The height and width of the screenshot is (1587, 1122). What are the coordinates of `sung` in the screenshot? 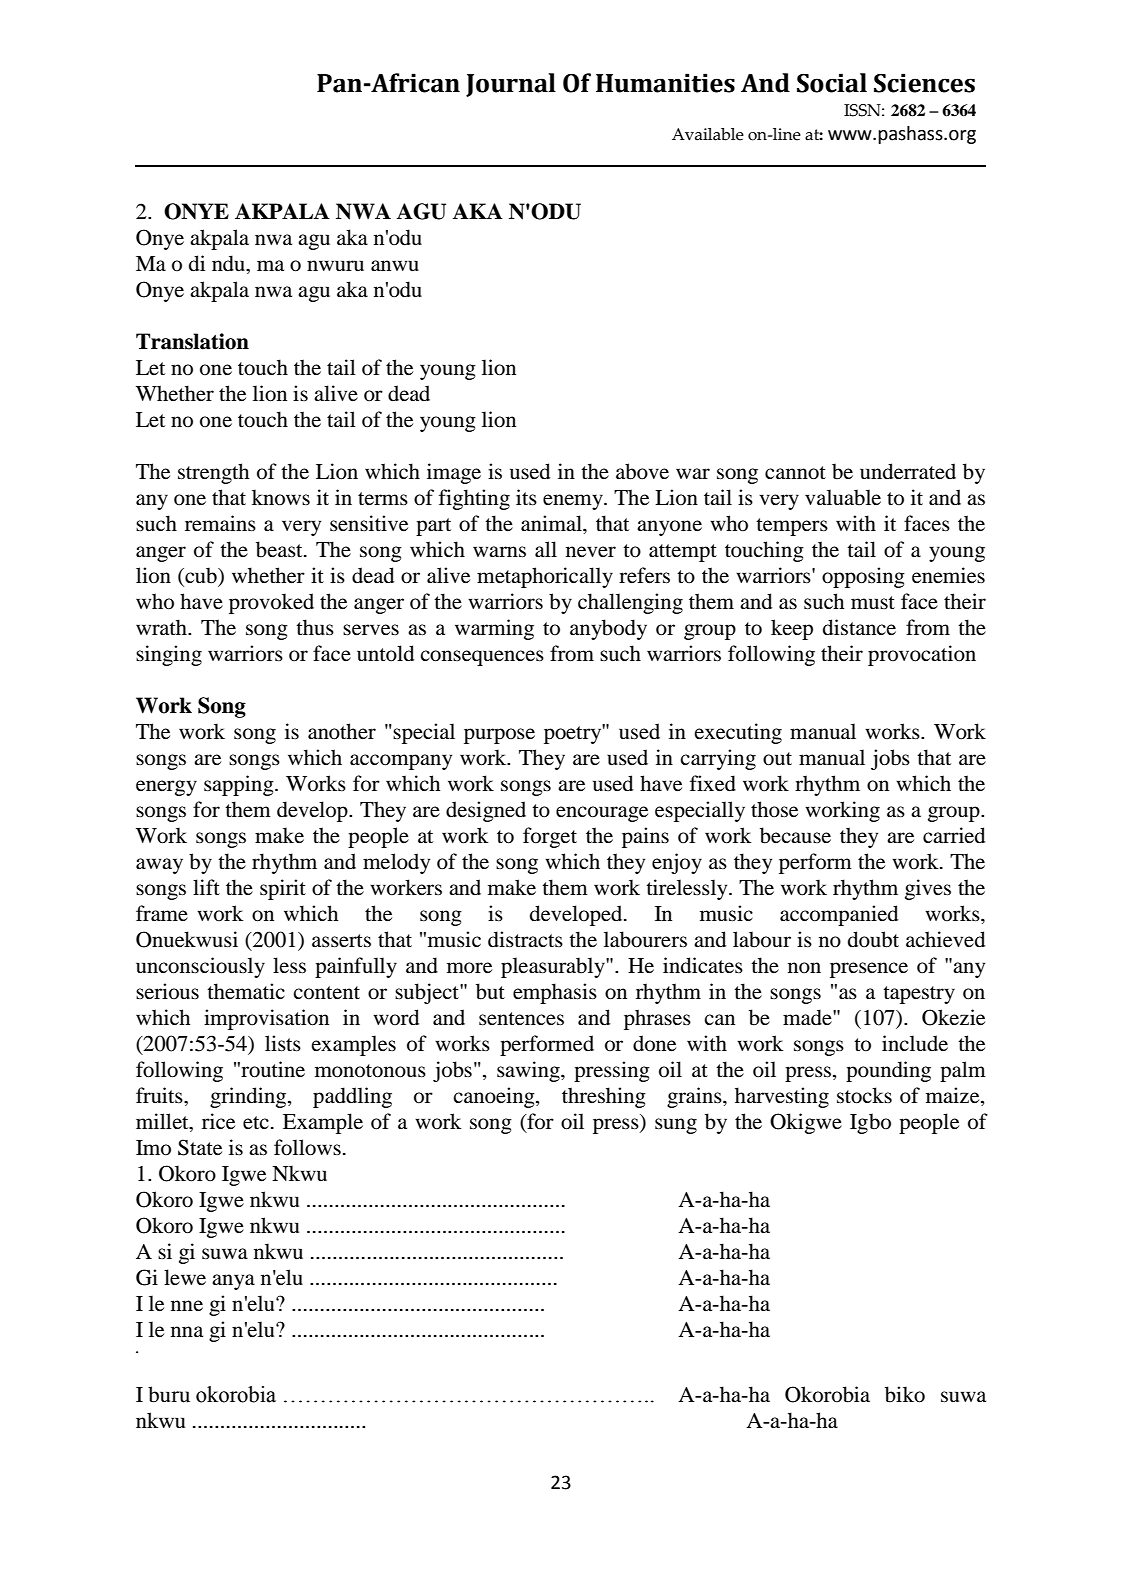 It's located at (676, 1126).
